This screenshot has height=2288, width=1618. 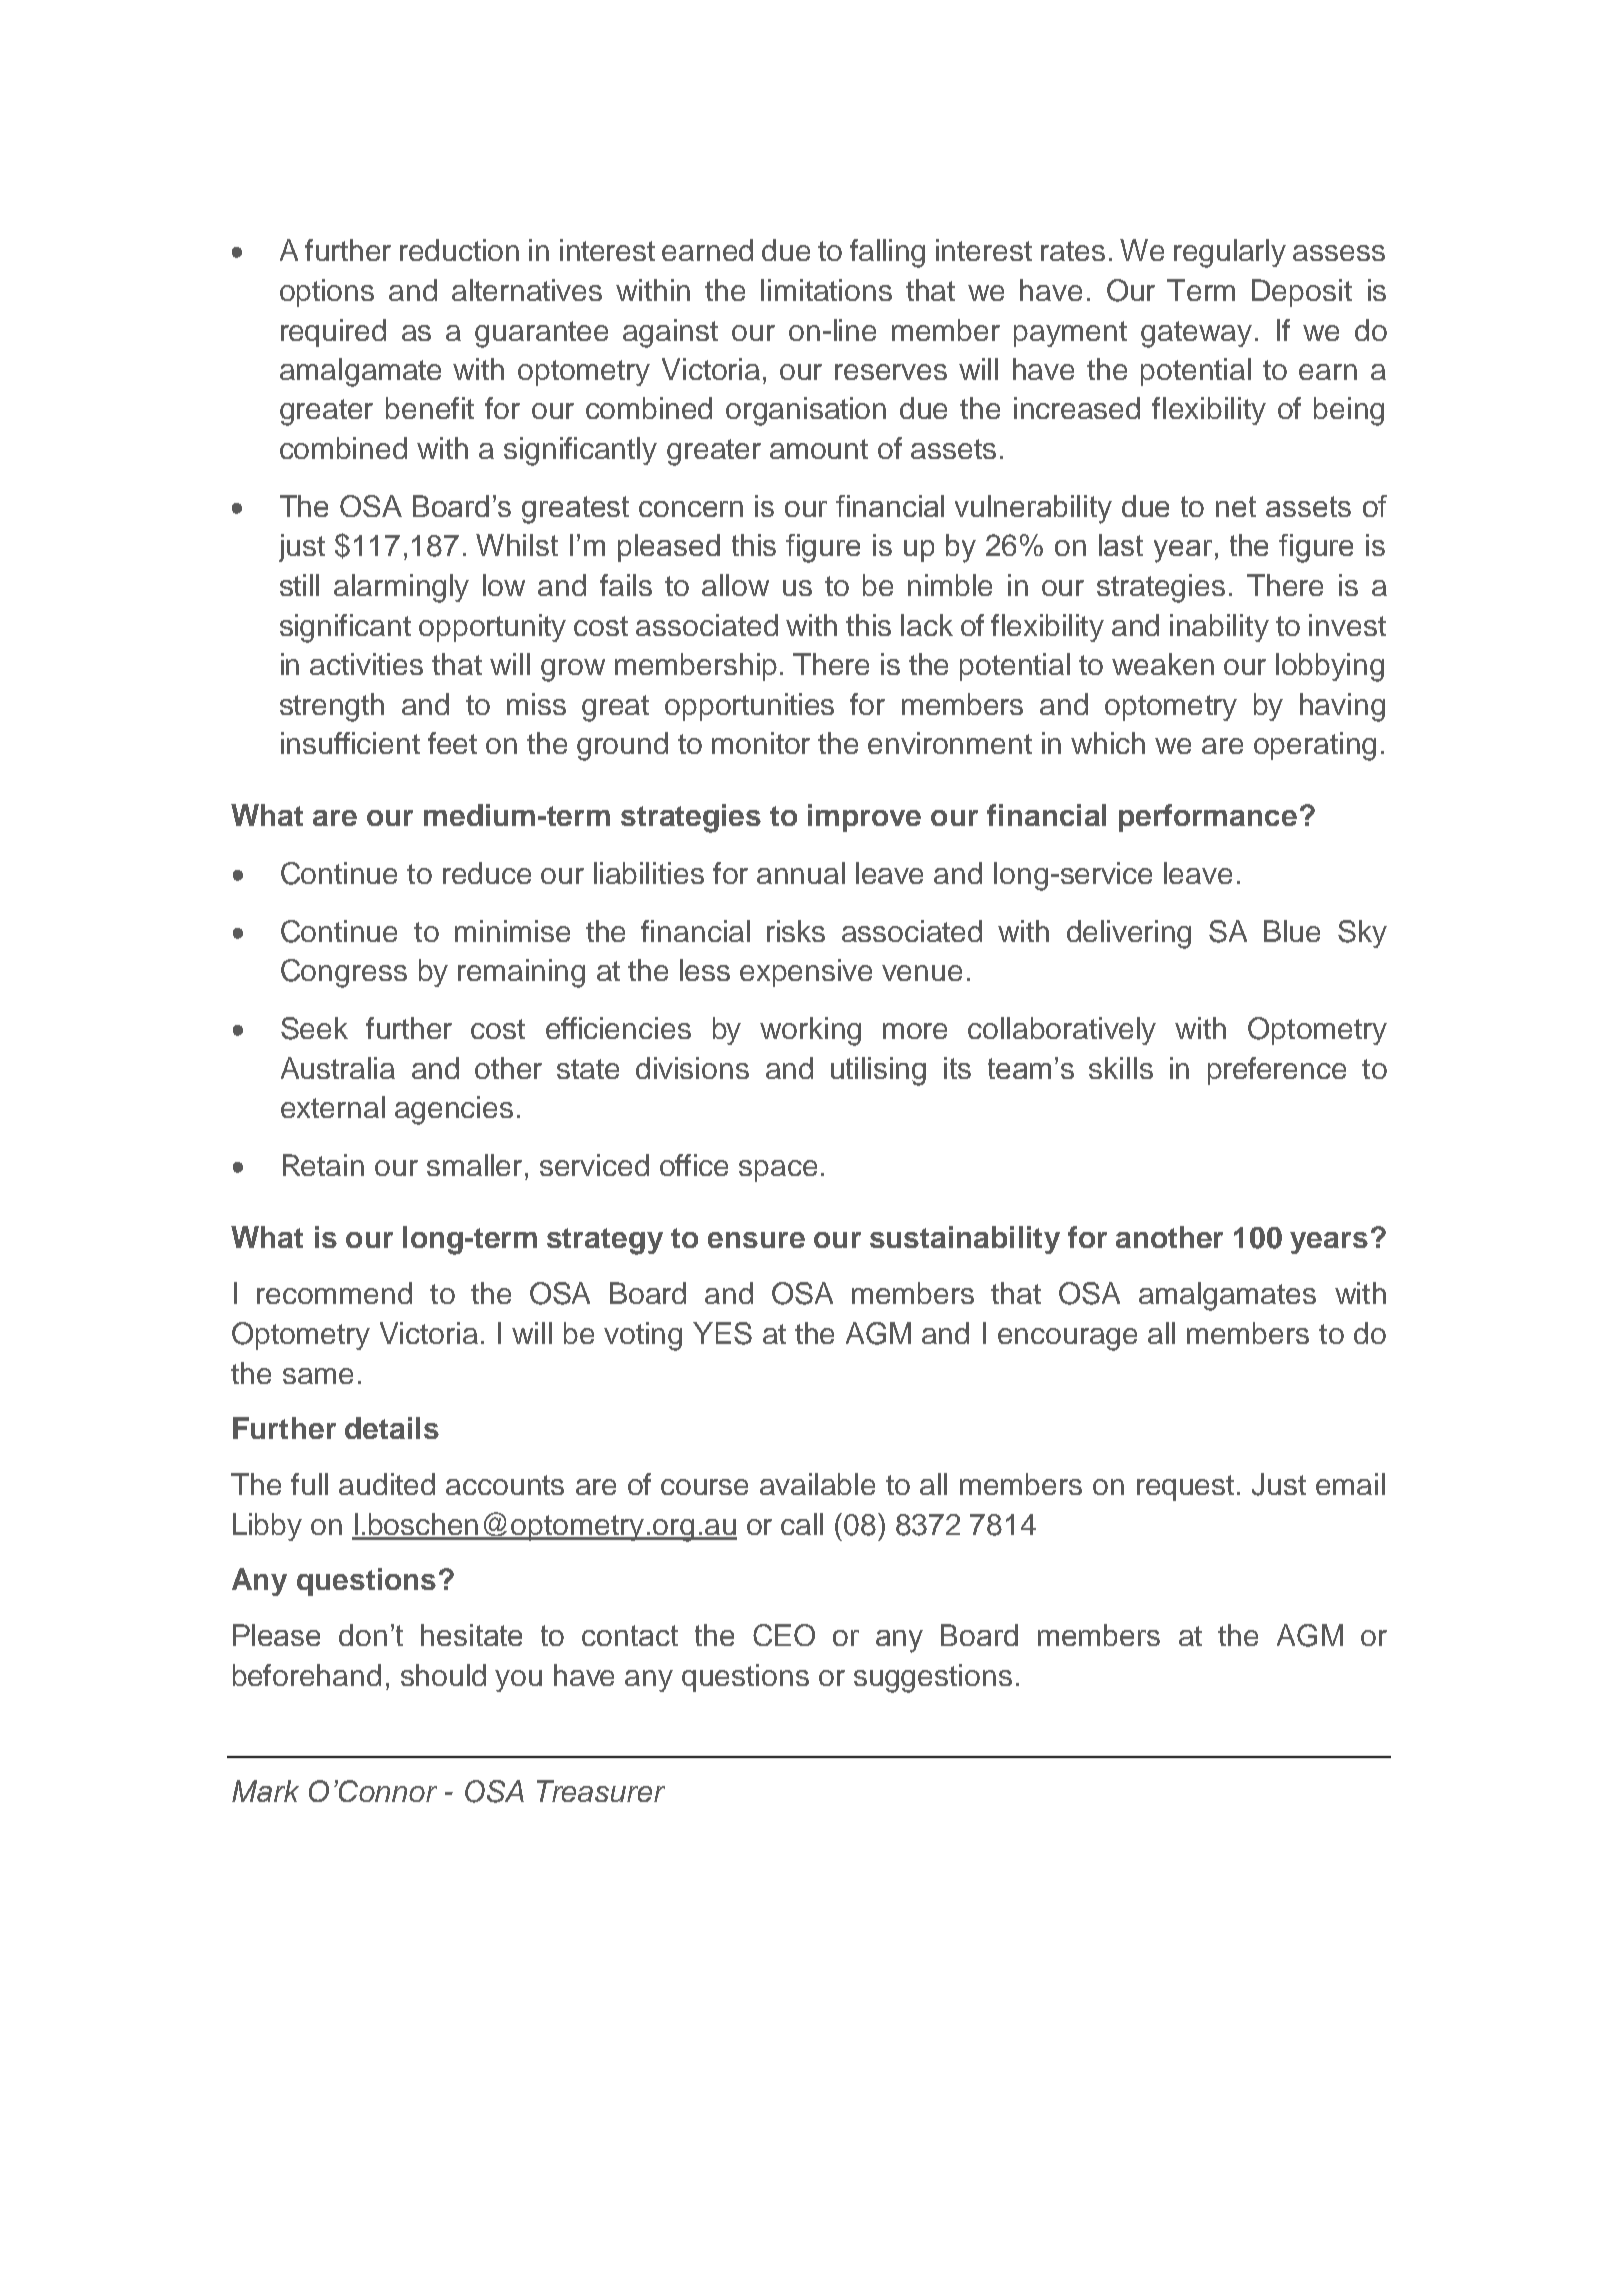 What do you see at coordinates (443, 1675) in the screenshot?
I see `should` at bounding box center [443, 1675].
